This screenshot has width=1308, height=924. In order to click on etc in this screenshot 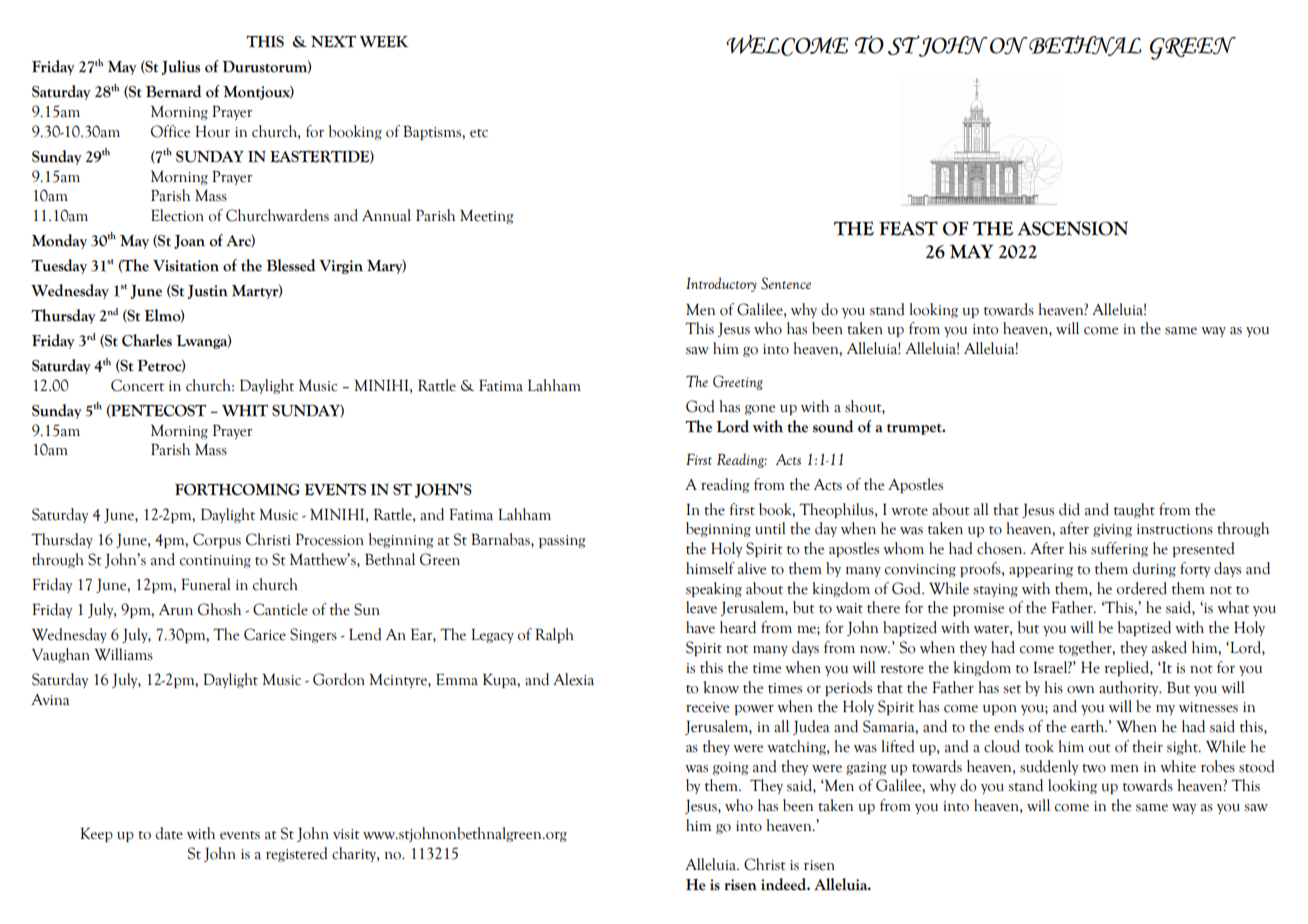, I will do `click(479, 133)`.
